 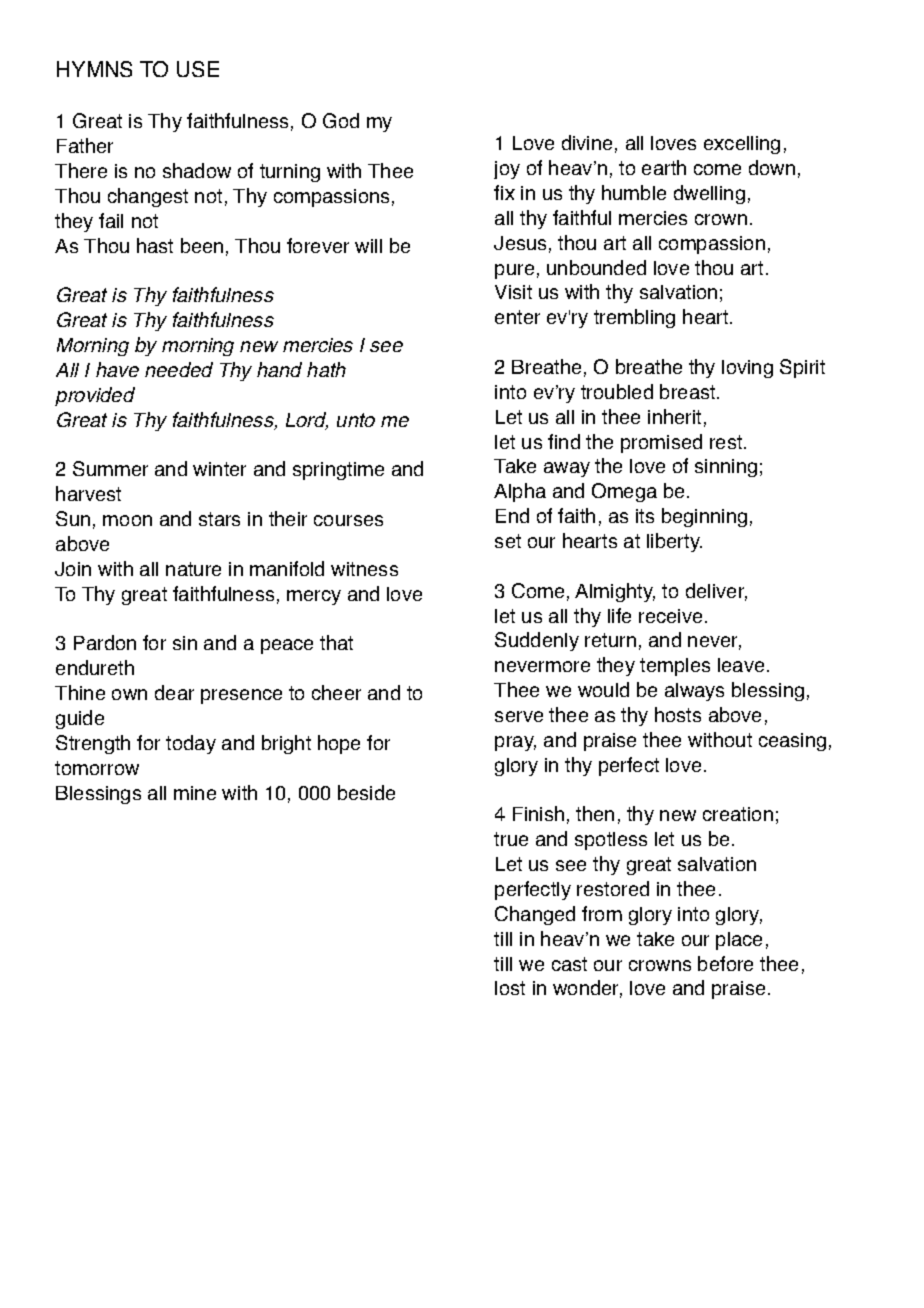 What do you see at coordinates (726, 468) in the screenshot?
I see `sinning` at bounding box center [726, 468].
